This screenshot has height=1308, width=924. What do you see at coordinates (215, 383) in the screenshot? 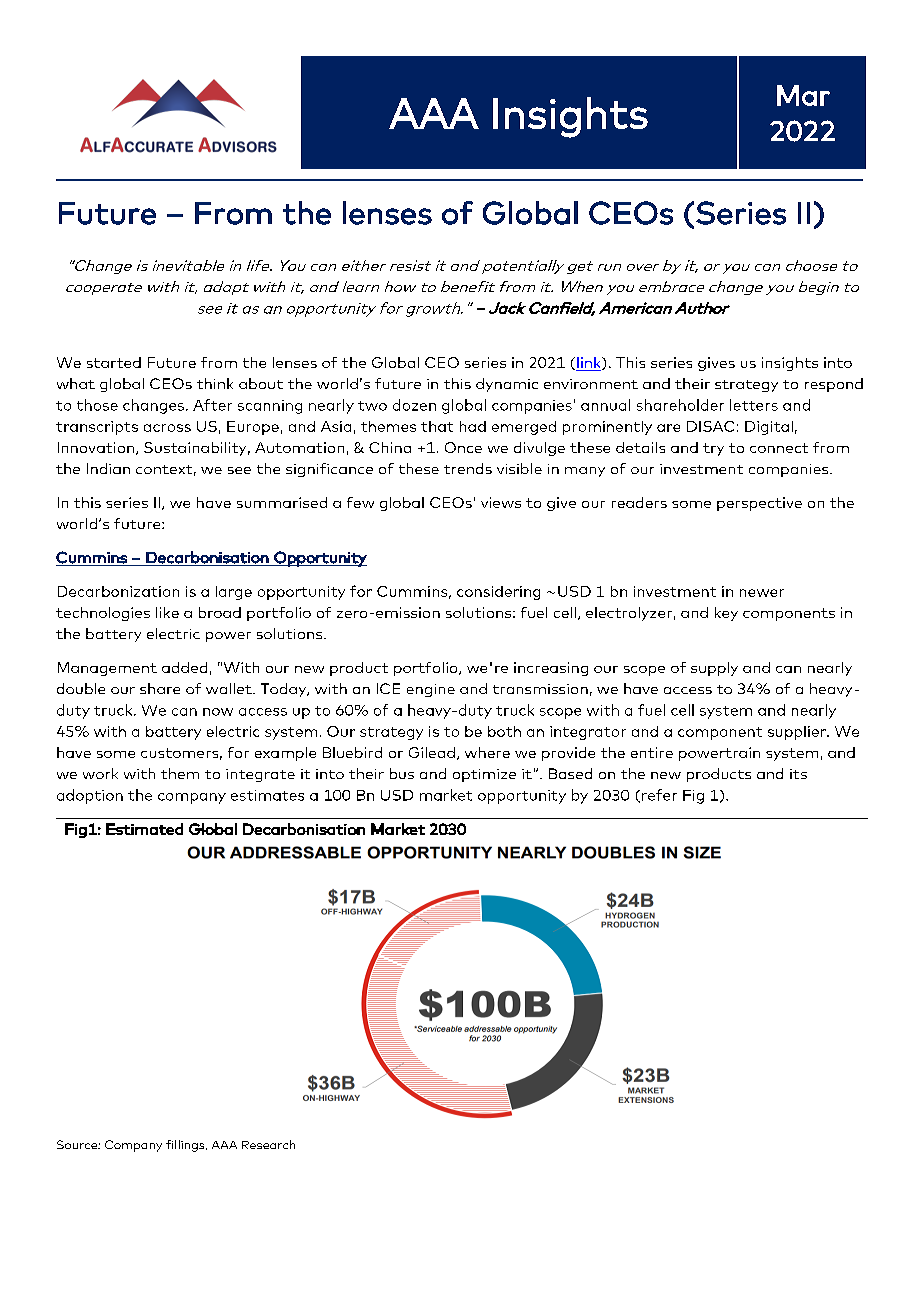
I see `think` at bounding box center [215, 383].
